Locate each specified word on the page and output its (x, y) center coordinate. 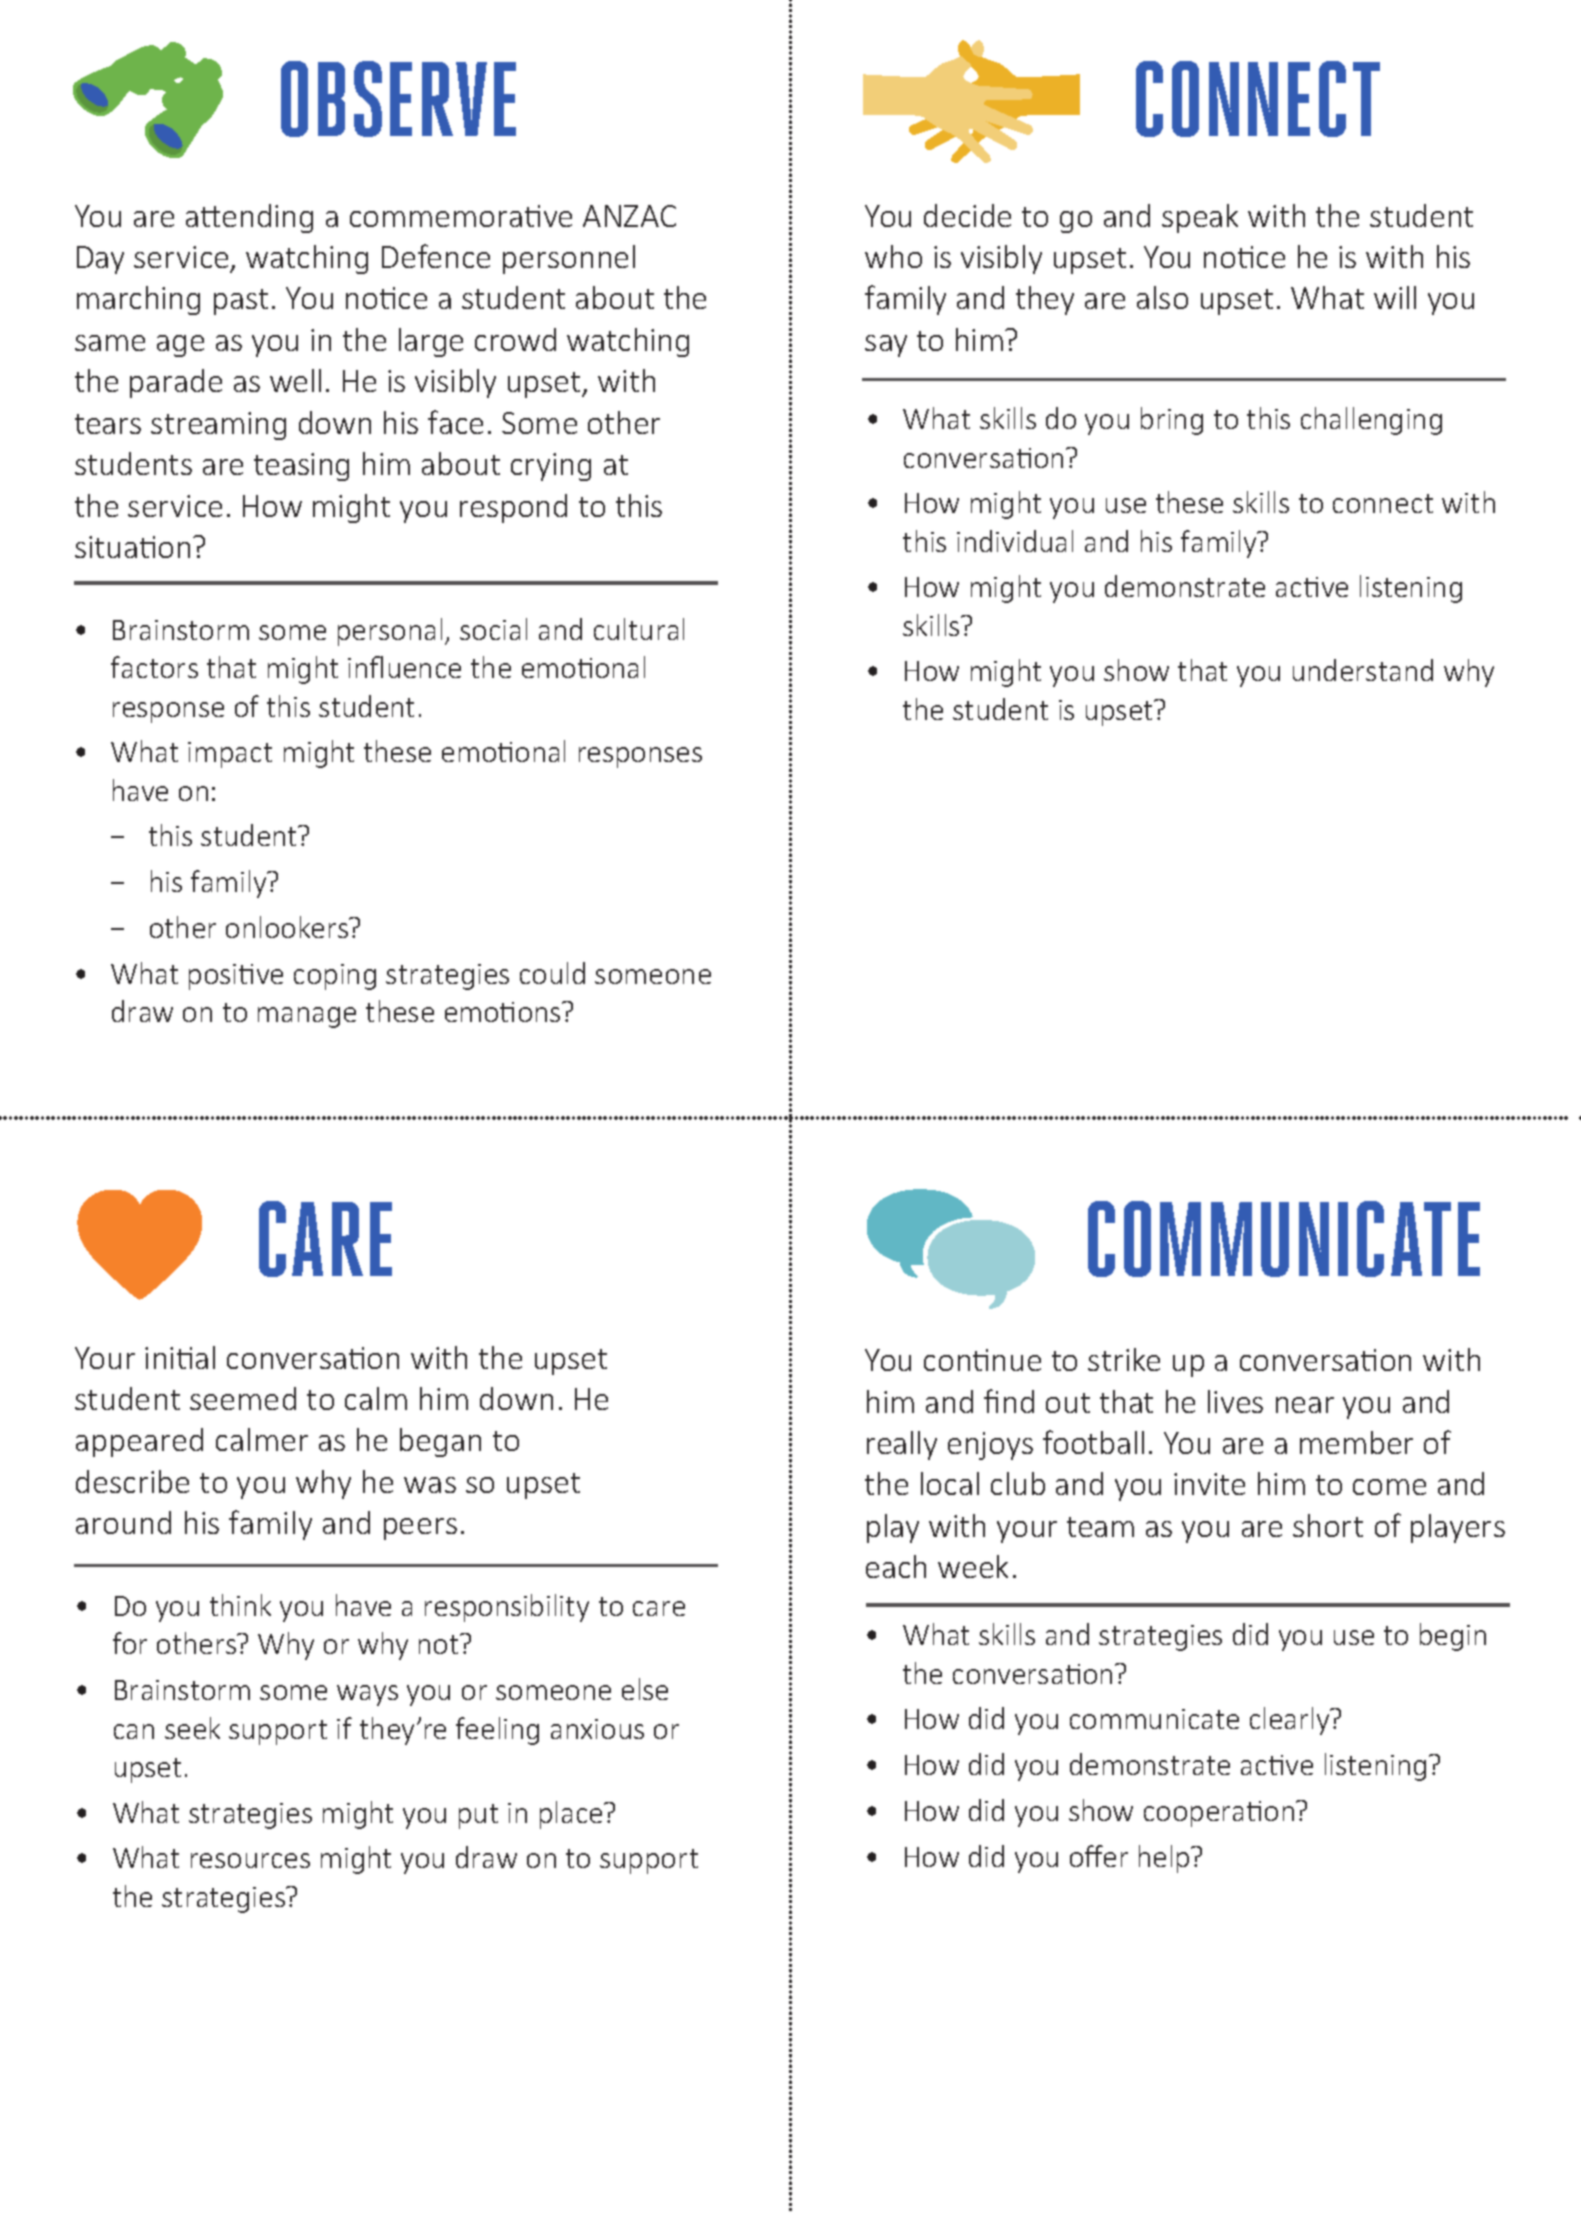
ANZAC (629, 216)
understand (1363, 670)
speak (1200, 218)
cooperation (1220, 1814)
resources (250, 1860)
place (572, 1815)
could (552, 973)
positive (236, 977)
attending (249, 218)
